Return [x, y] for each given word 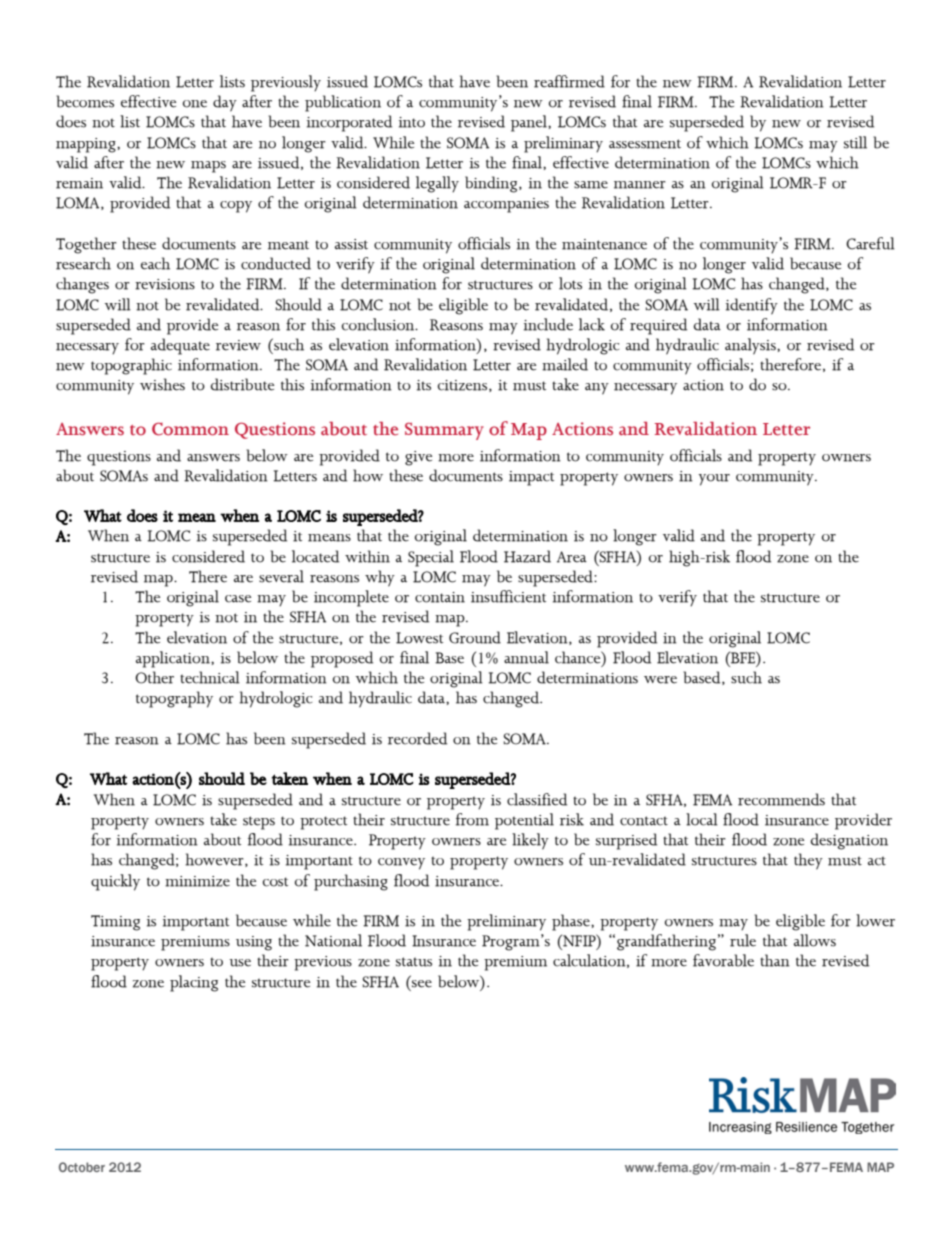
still [855, 142]
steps [259, 823]
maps [208, 167]
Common [190, 429]
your [714, 480]
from [472, 819]
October [82, 1167]
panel [530, 123]
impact [531, 478]
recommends [781, 799]
